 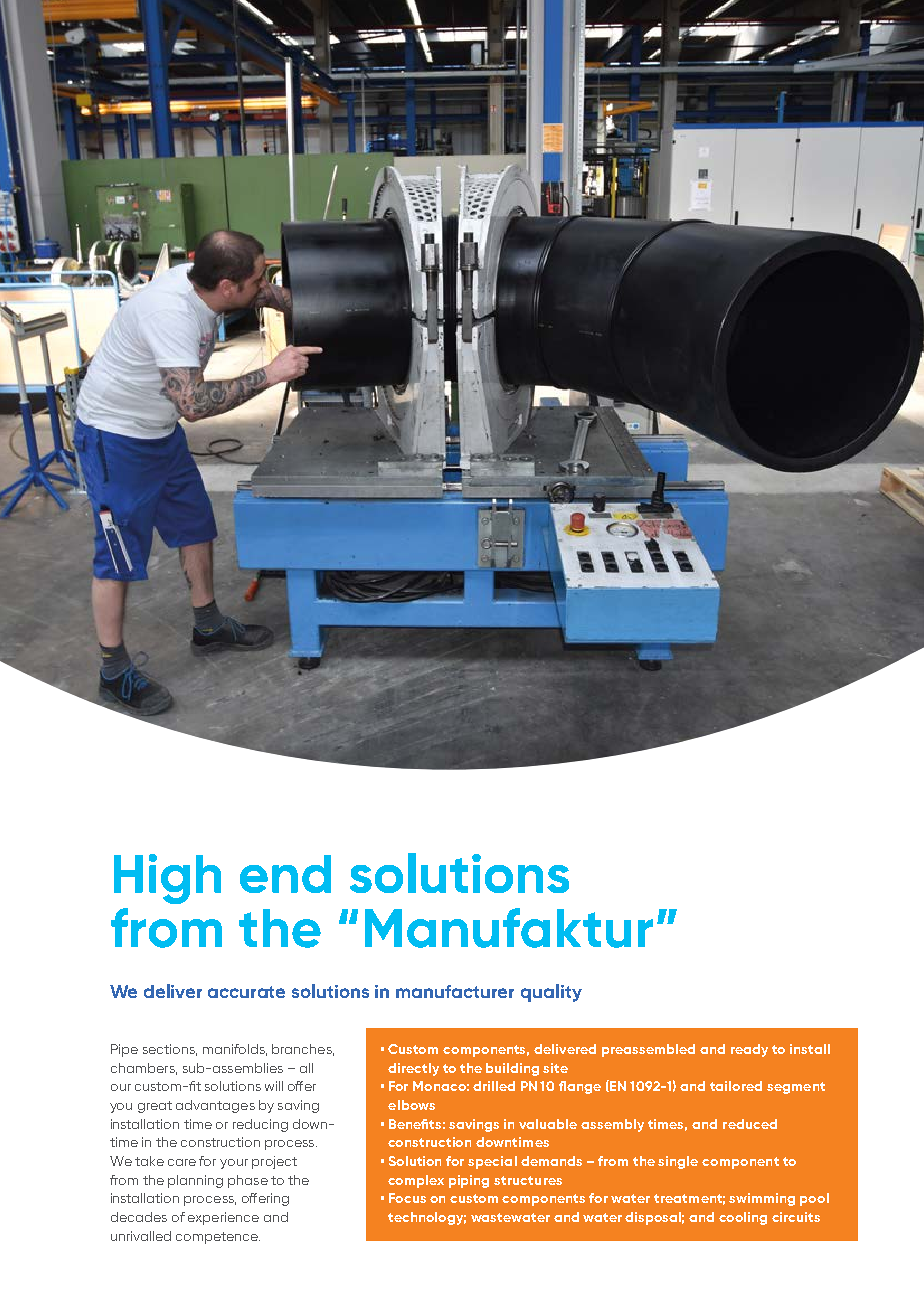 What do you see at coordinates (551, 993) in the screenshot?
I see `quality` at bounding box center [551, 993].
